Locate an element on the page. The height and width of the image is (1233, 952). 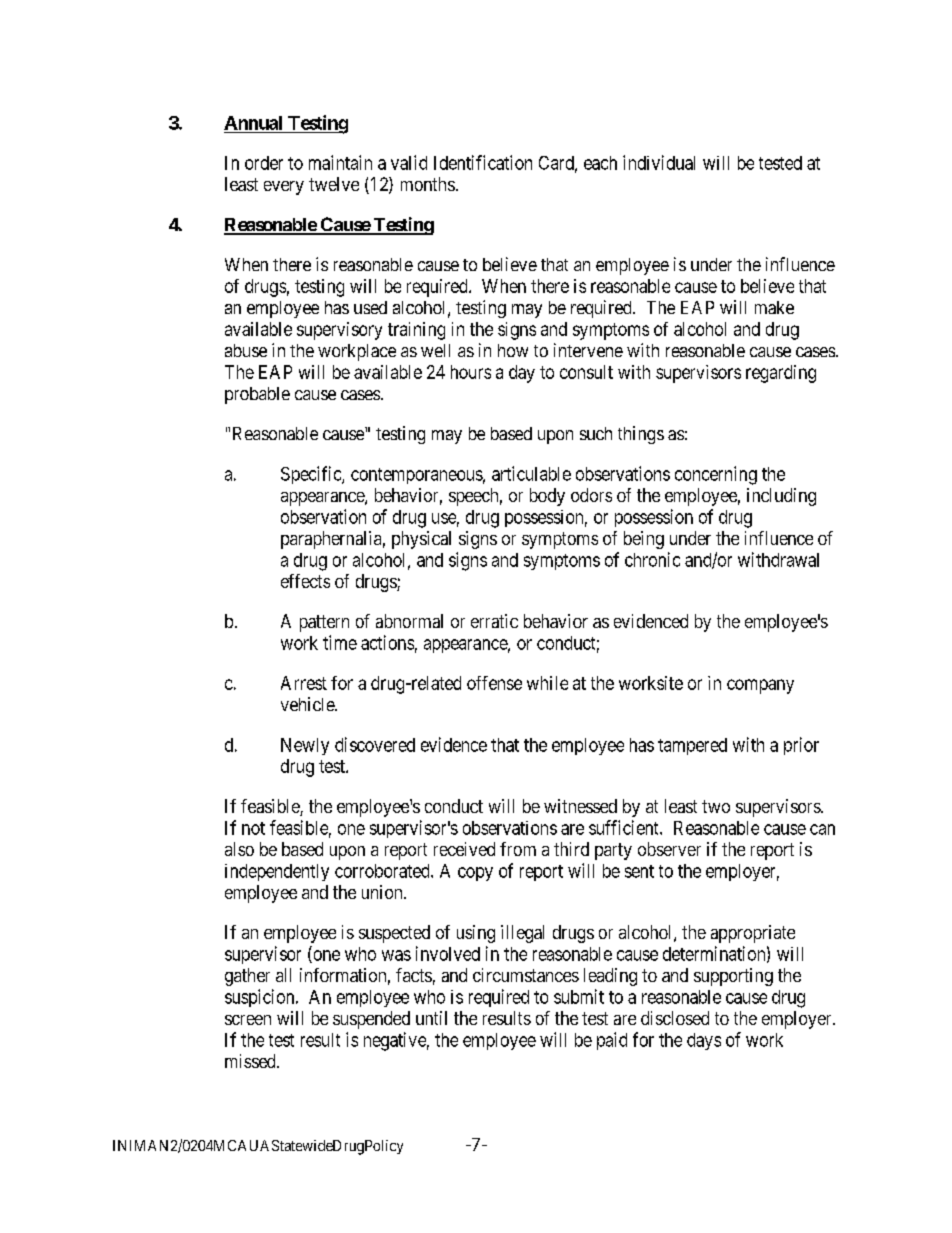
used is located at coordinates (370, 307).
